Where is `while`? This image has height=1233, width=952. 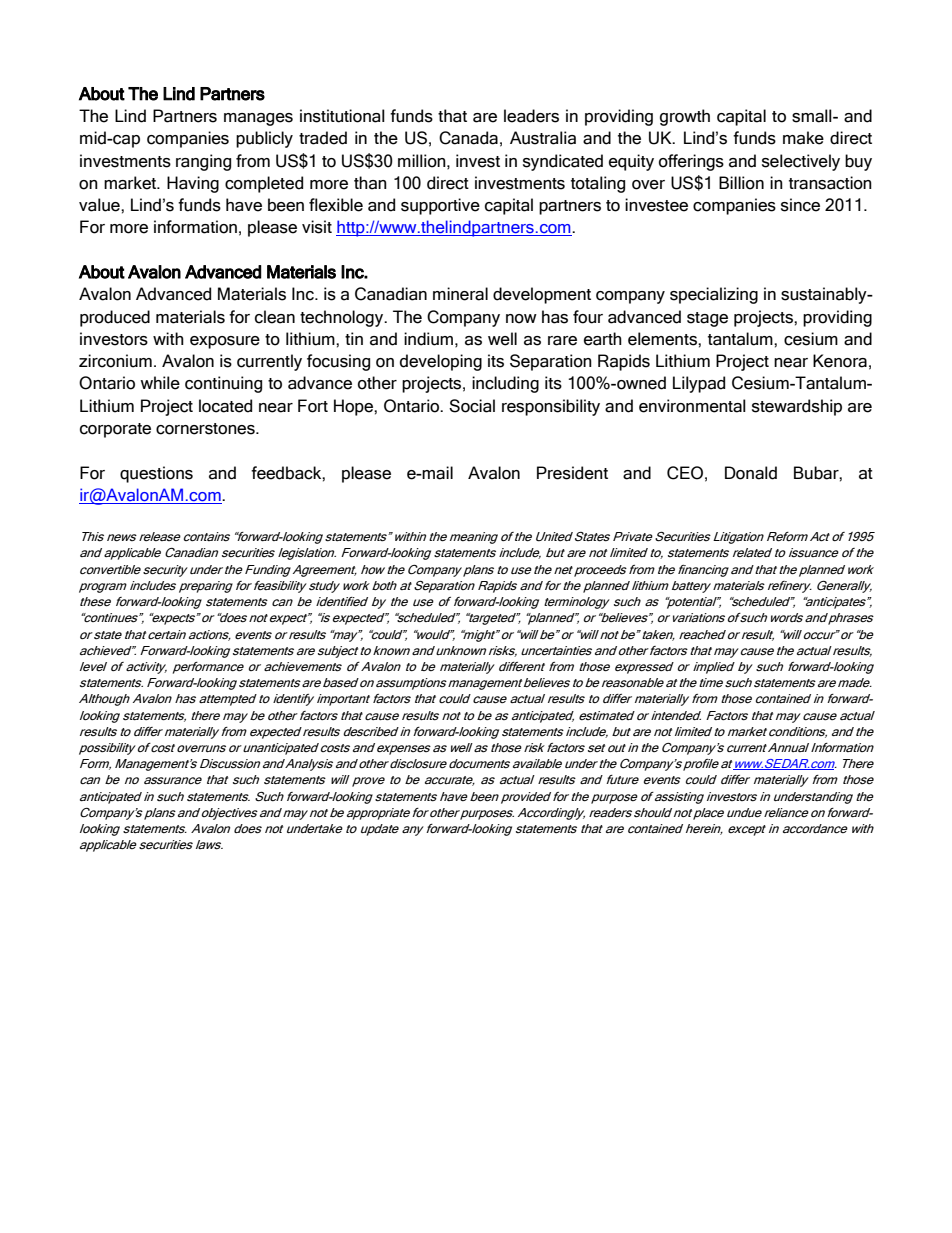
while is located at coordinates (160, 383).
